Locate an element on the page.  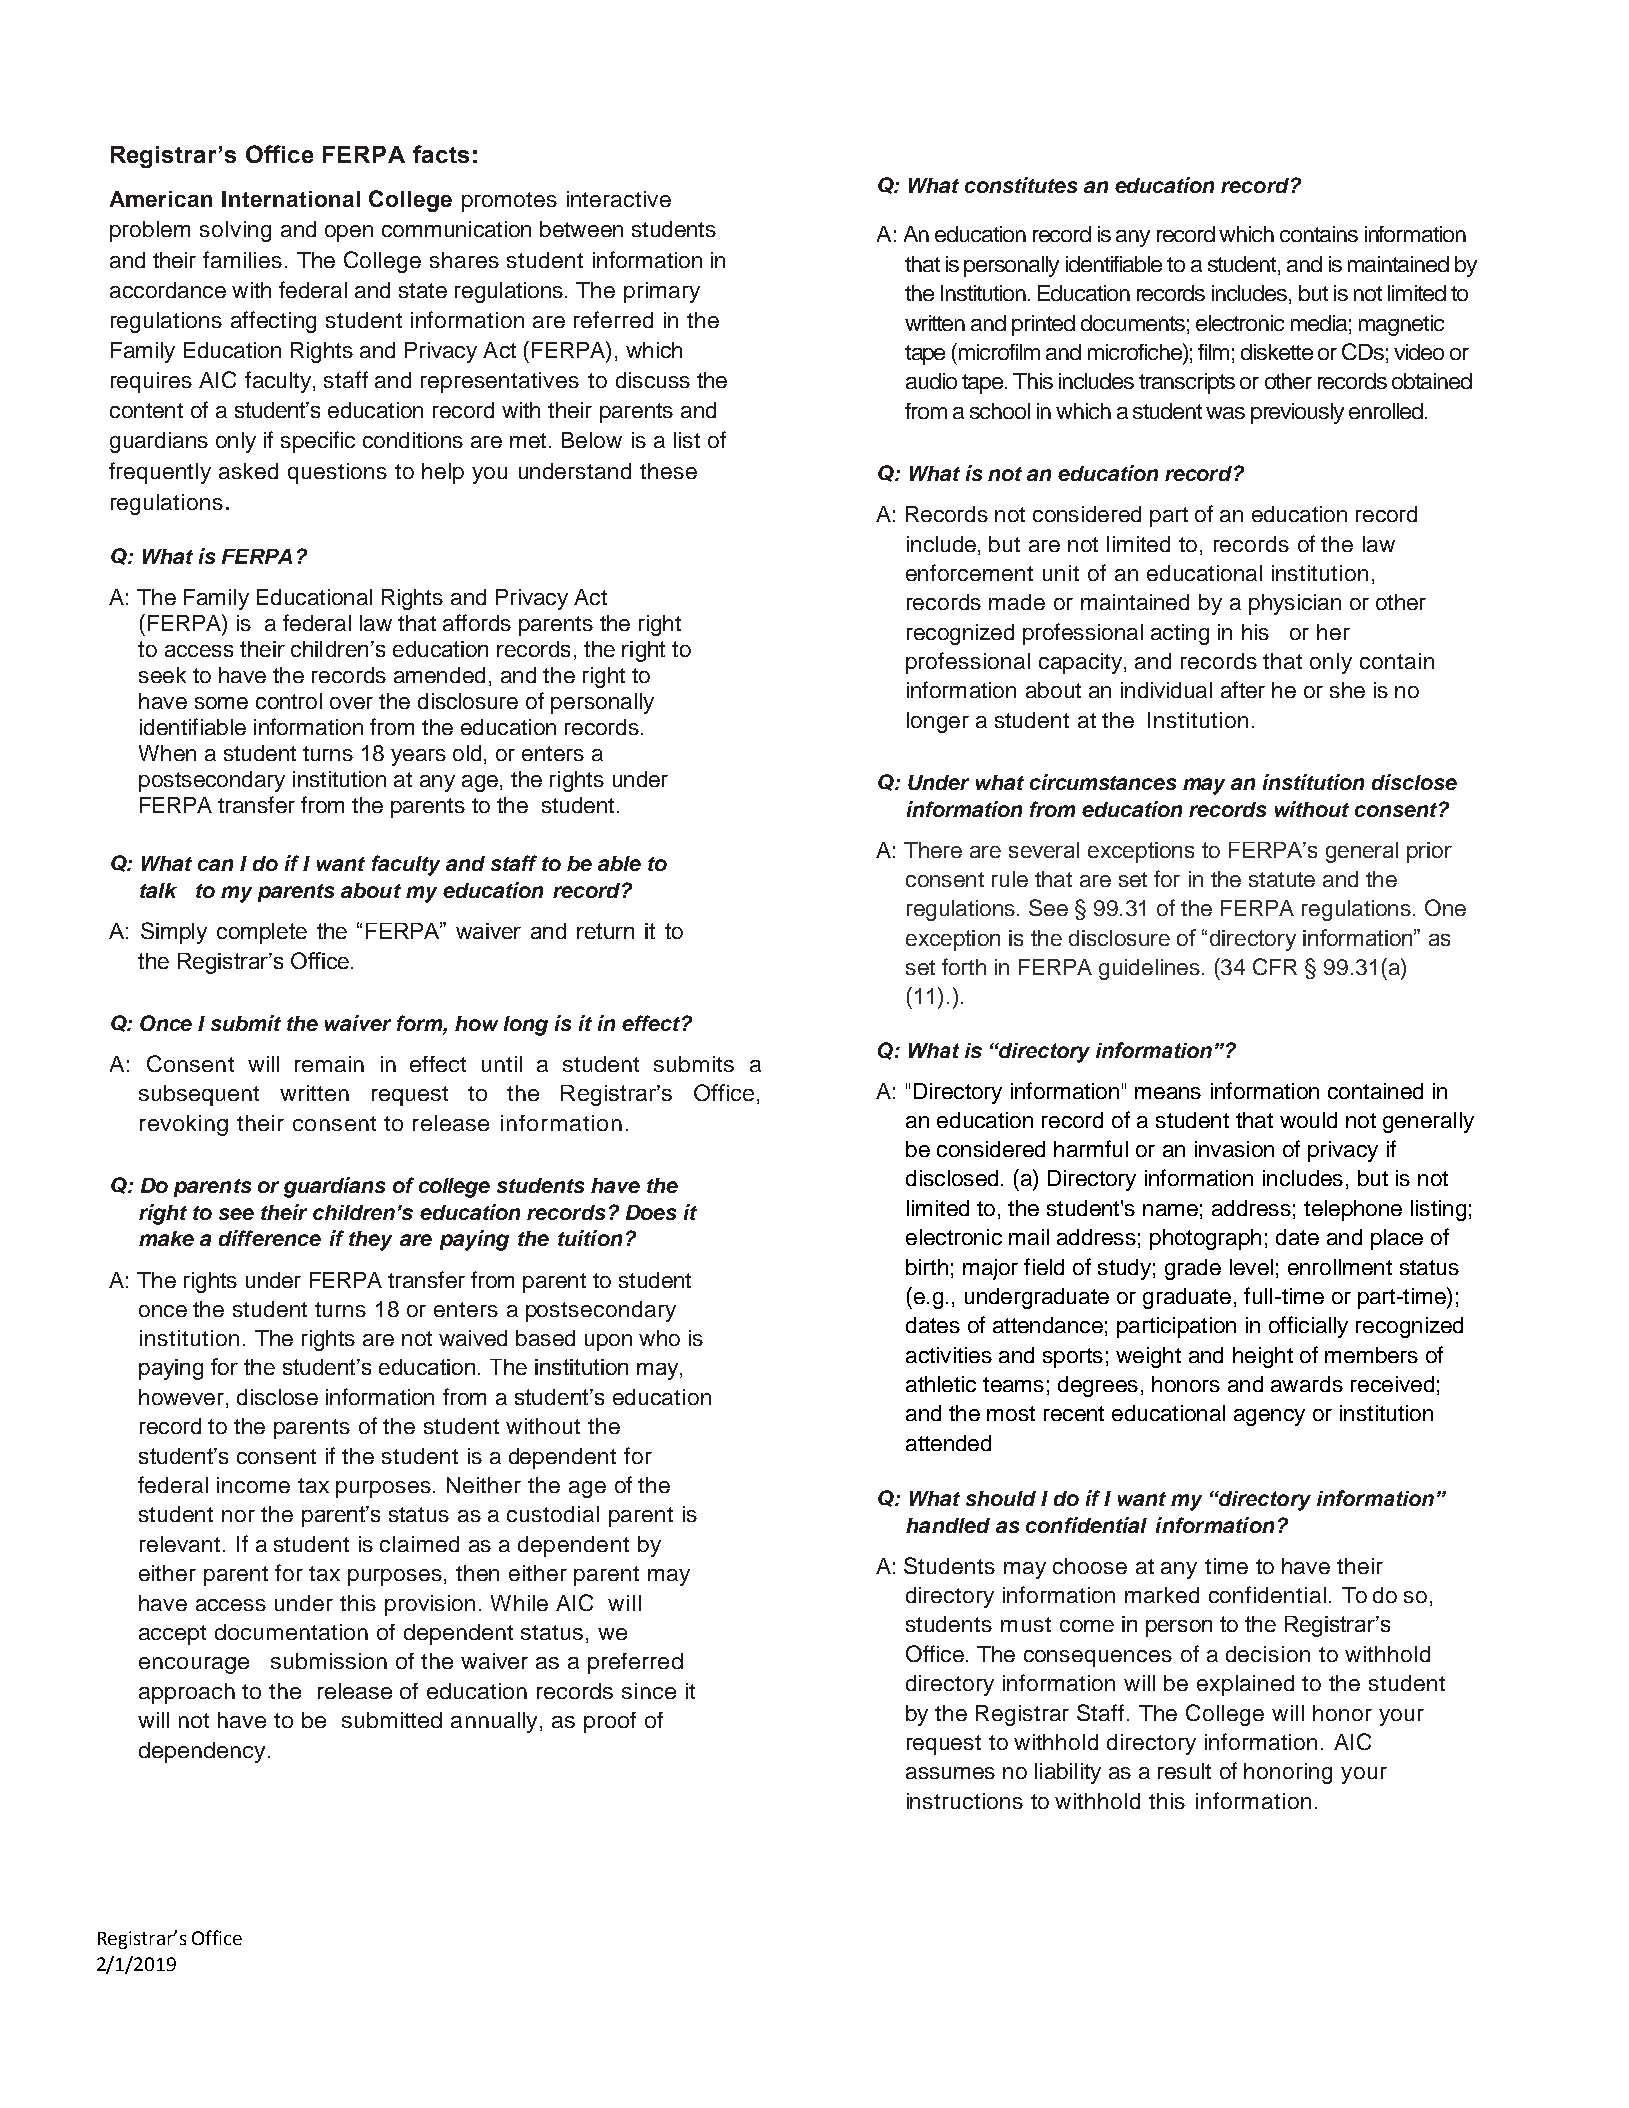
International is located at coordinates (291, 199).
